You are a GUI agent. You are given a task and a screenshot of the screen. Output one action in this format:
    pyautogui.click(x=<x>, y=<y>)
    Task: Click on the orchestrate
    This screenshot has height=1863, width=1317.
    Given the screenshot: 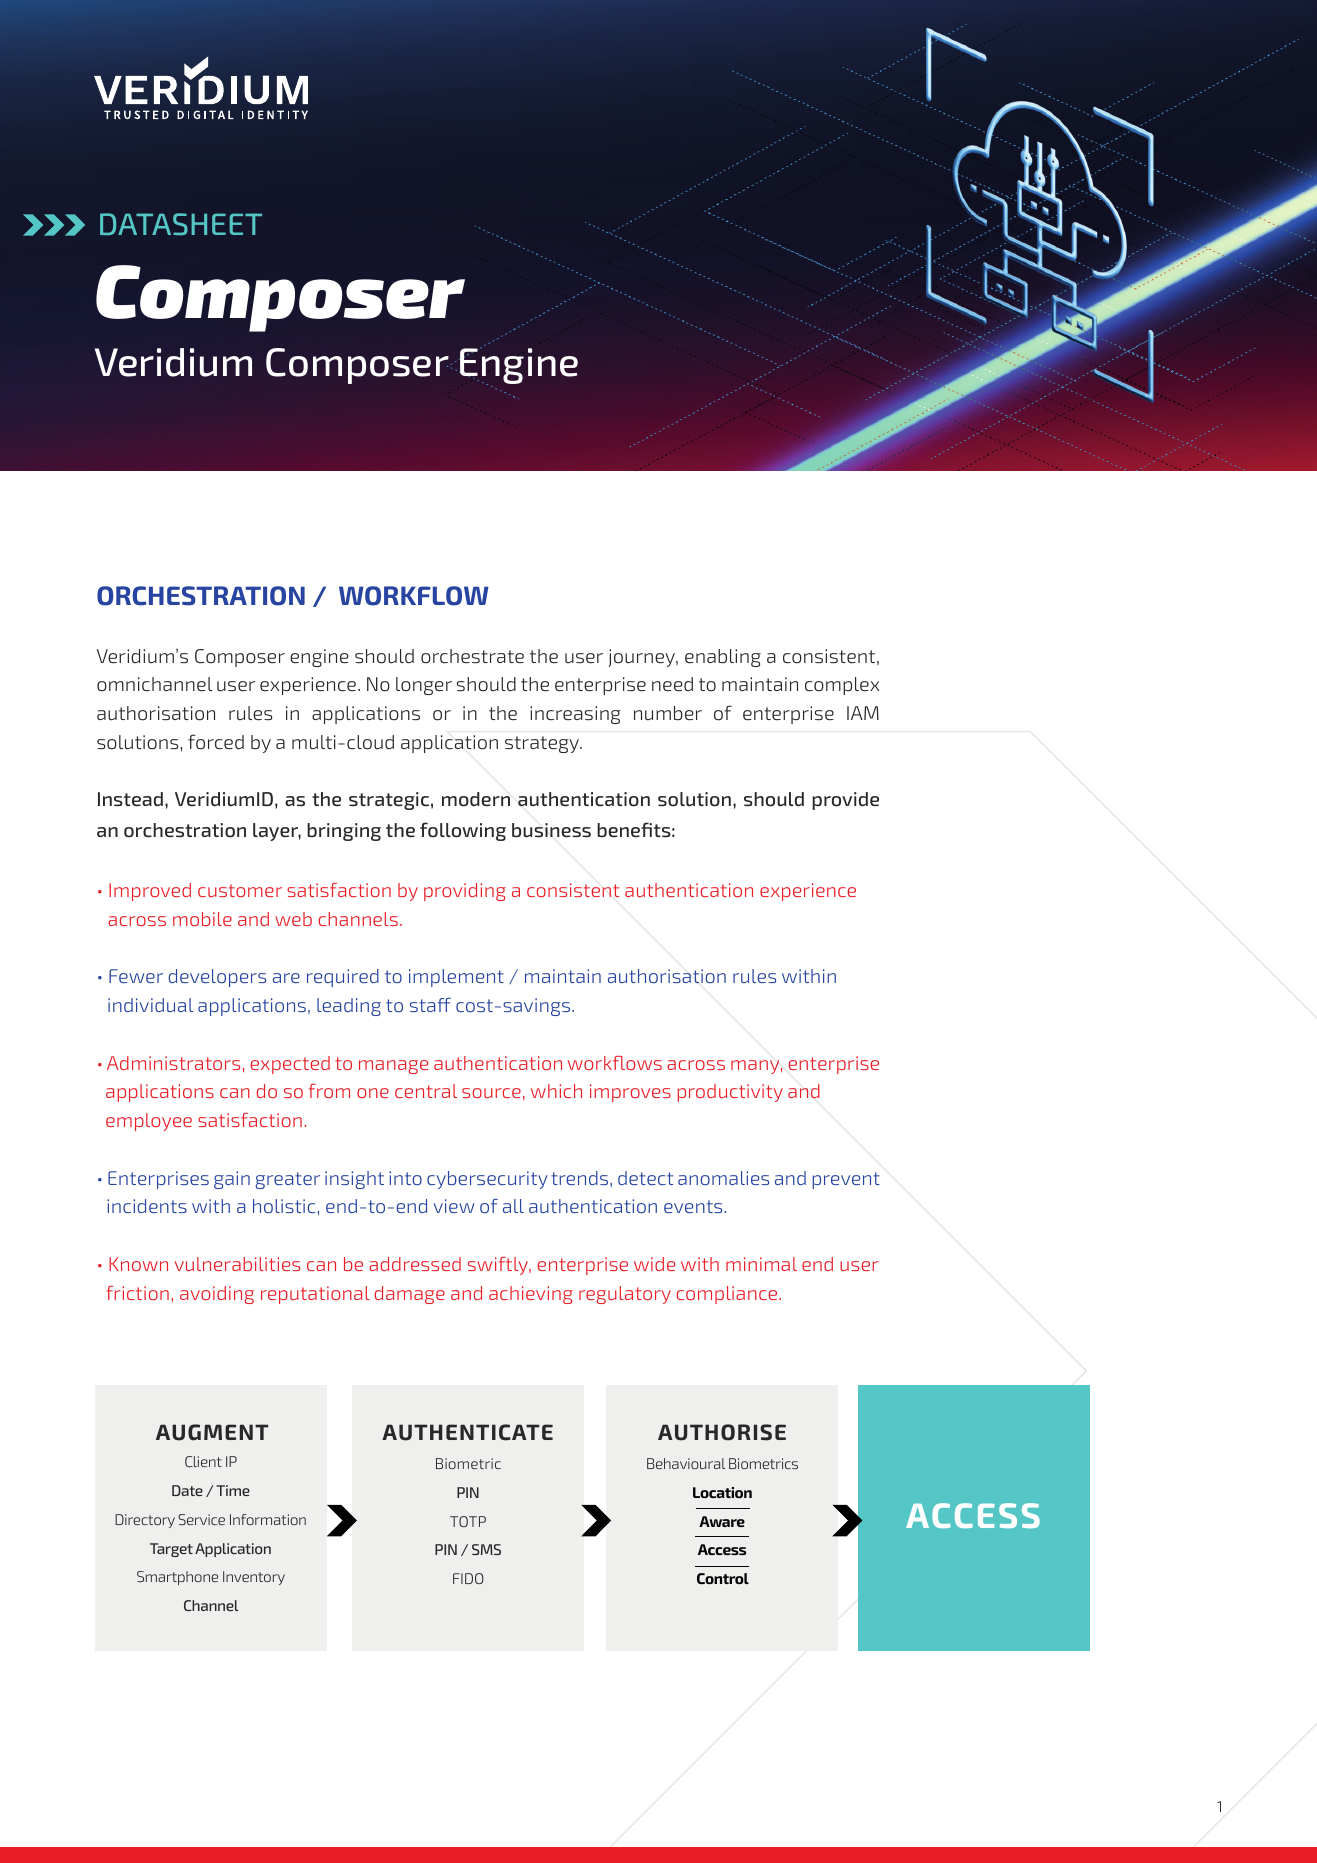 What is the action you would take?
    pyautogui.click(x=472, y=656)
